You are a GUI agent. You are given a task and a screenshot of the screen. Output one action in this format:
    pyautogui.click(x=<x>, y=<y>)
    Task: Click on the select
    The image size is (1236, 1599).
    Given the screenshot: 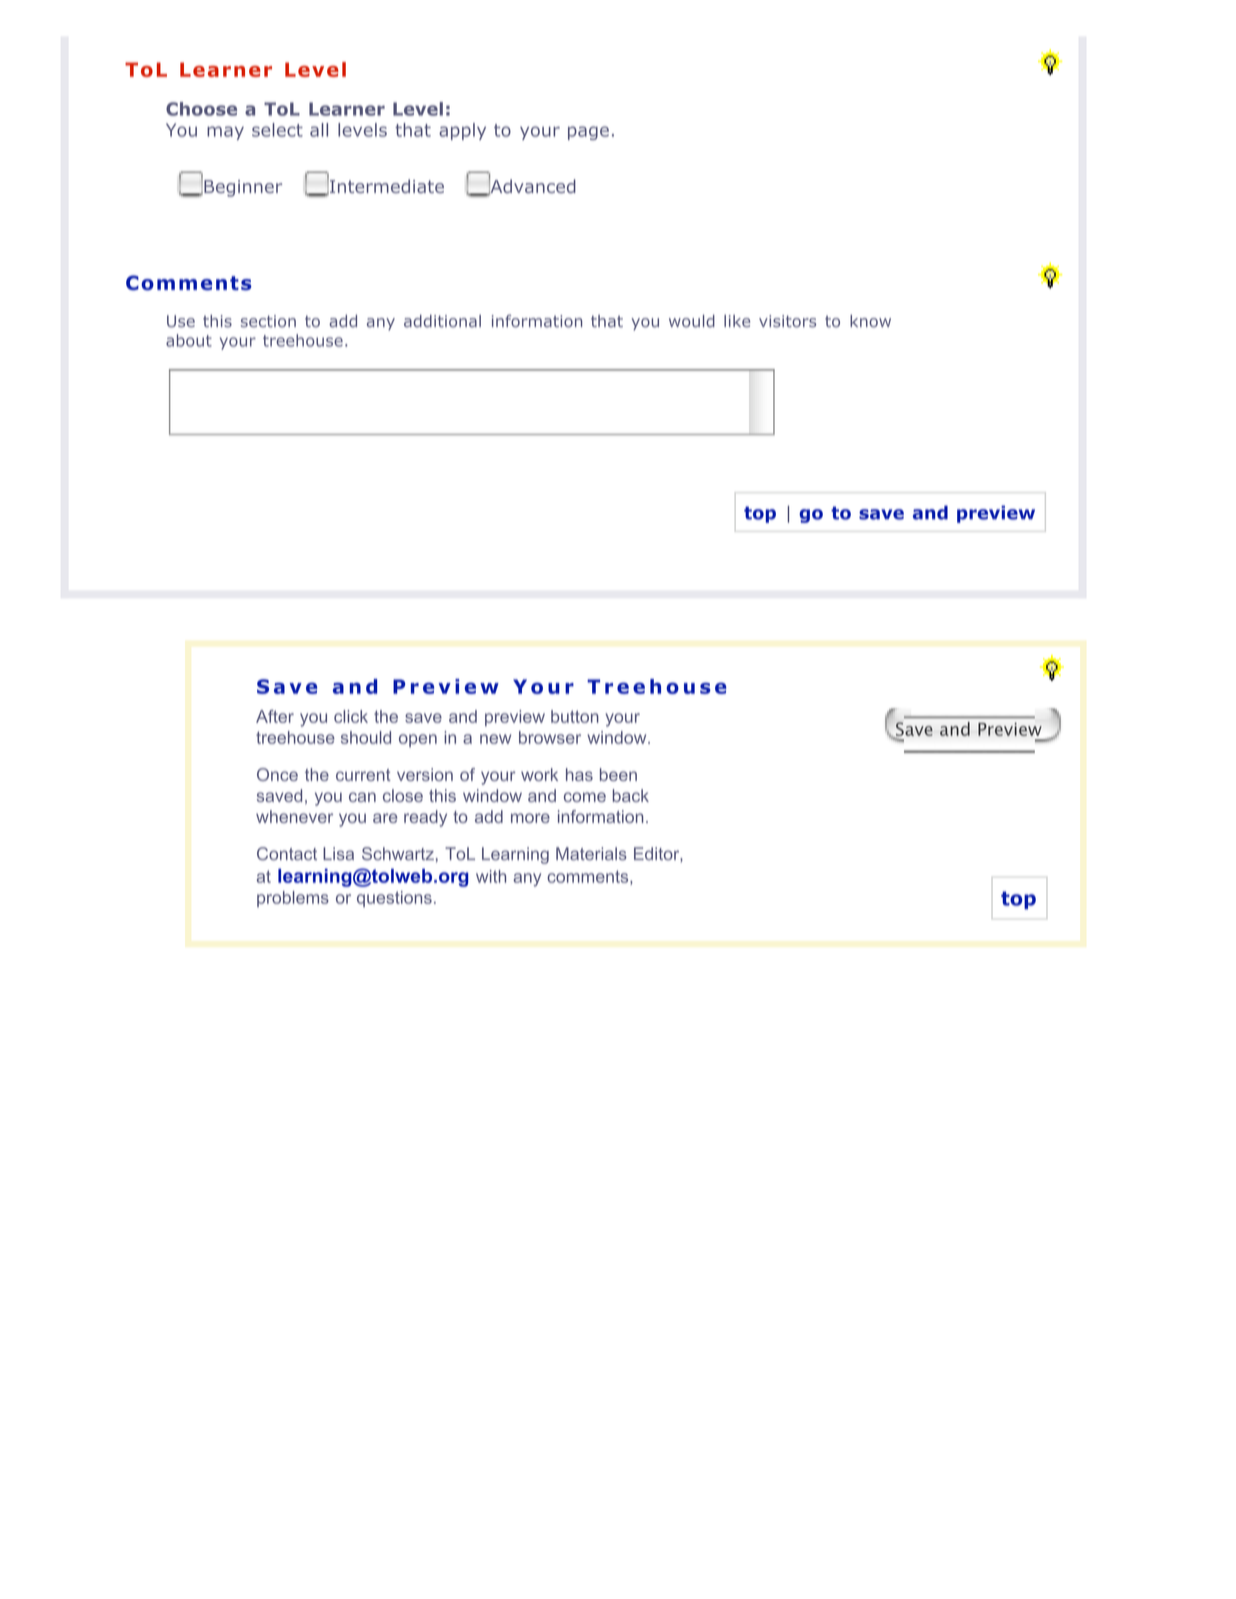 What is the action you would take?
    pyautogui.click(x=277, y=130)
